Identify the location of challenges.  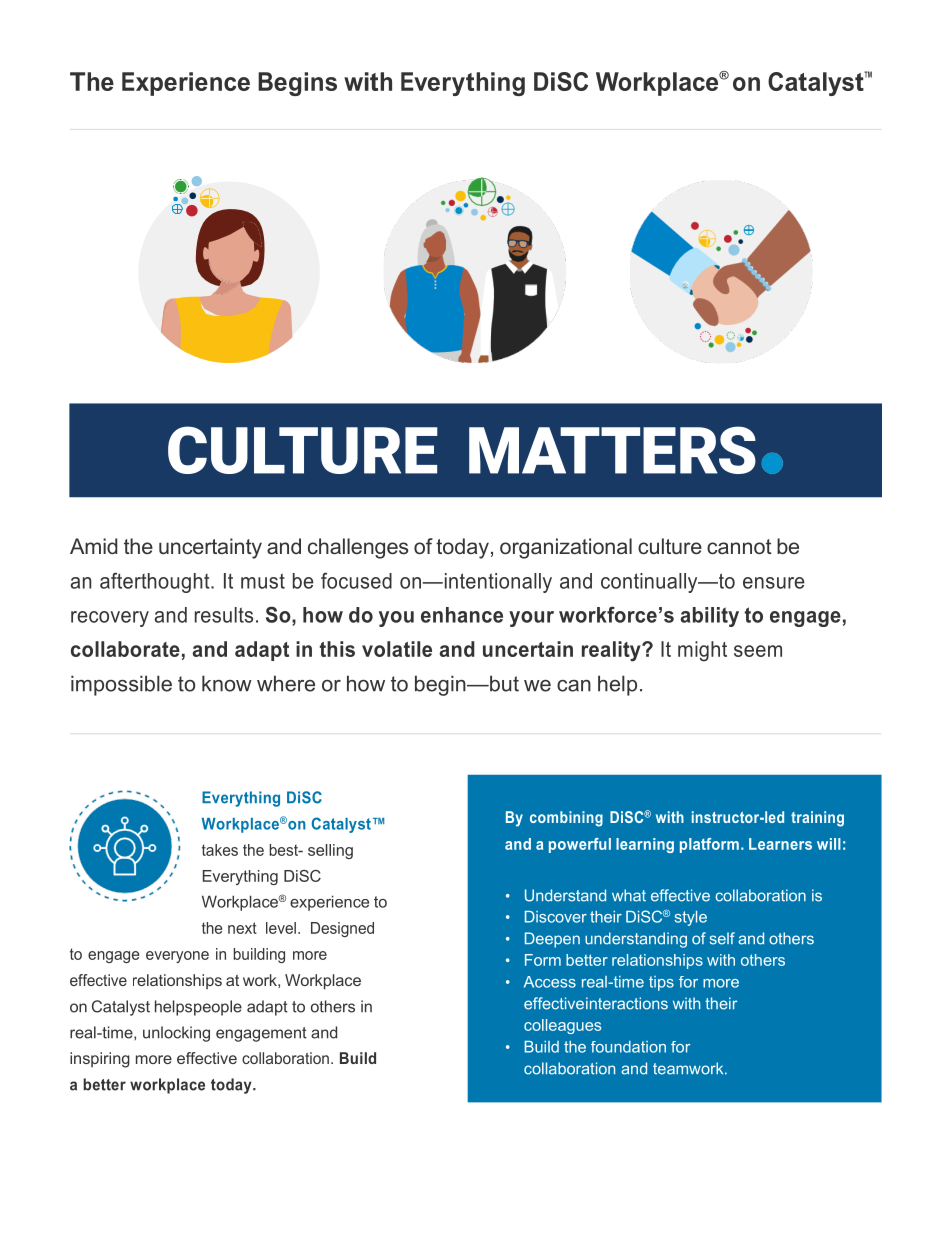
(358, 548).
